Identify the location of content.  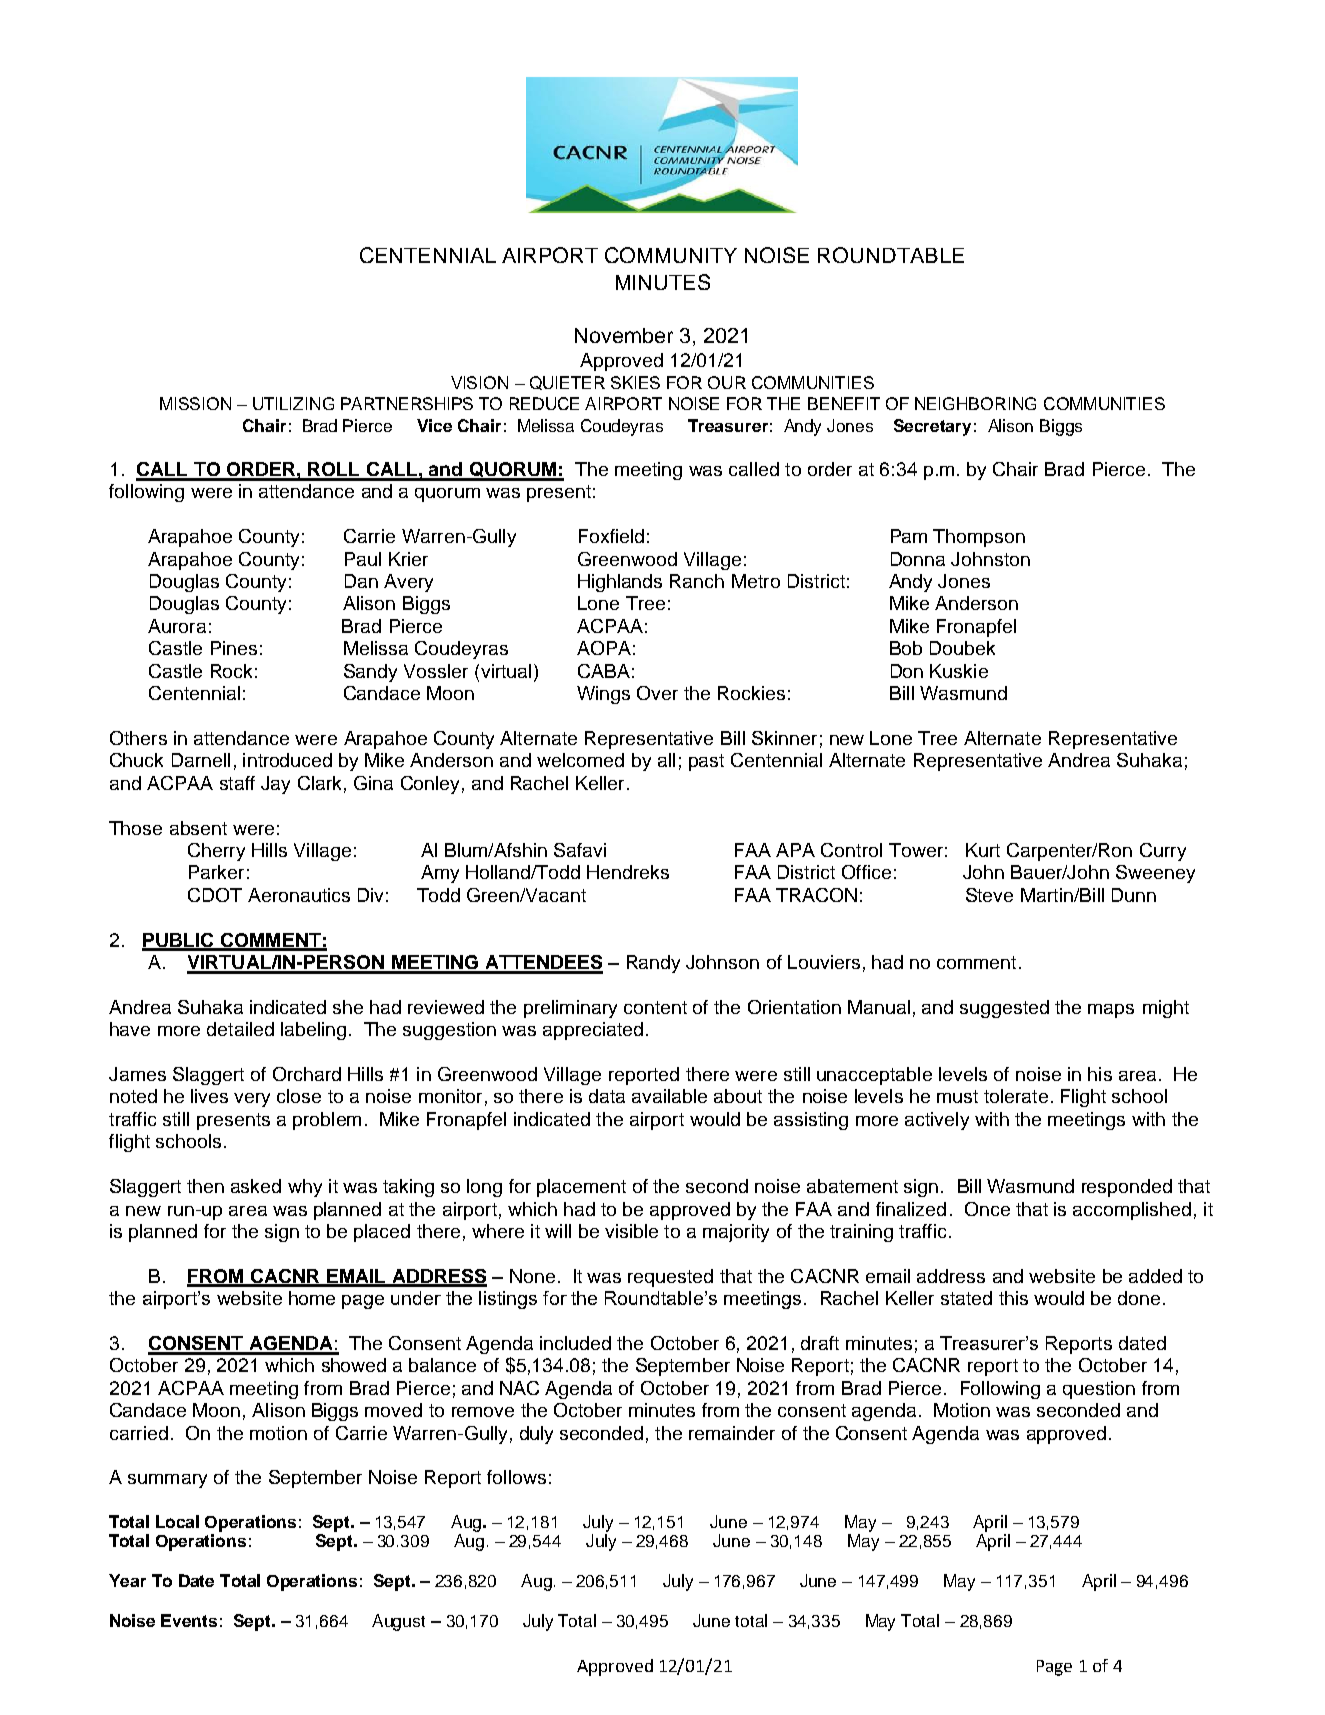
(655, 1007).
